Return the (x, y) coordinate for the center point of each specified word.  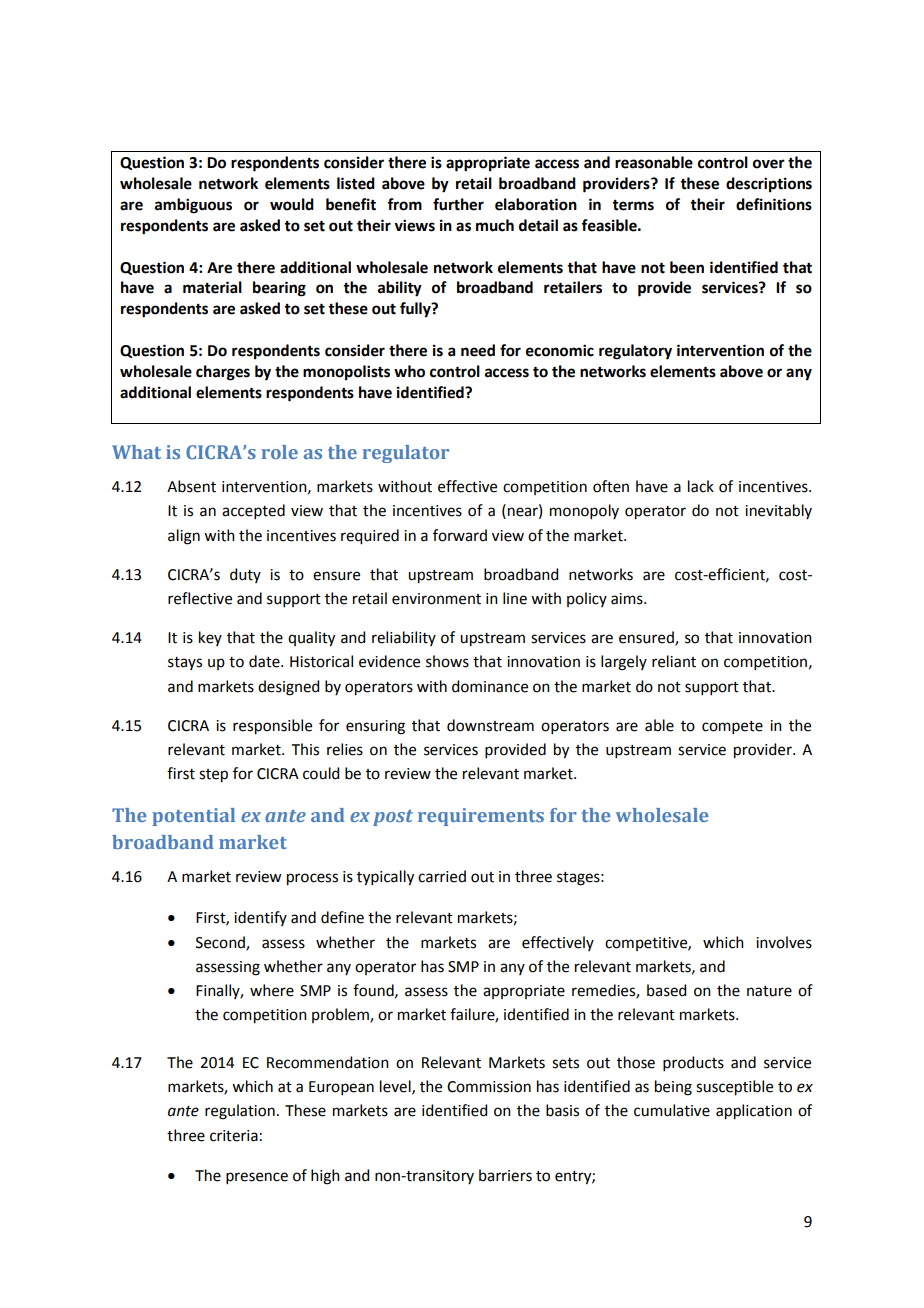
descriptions (769, 185)
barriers (505, 1175)
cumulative (672, 1110)
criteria (234, 1136)
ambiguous (193, 206)
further (458, 204)
